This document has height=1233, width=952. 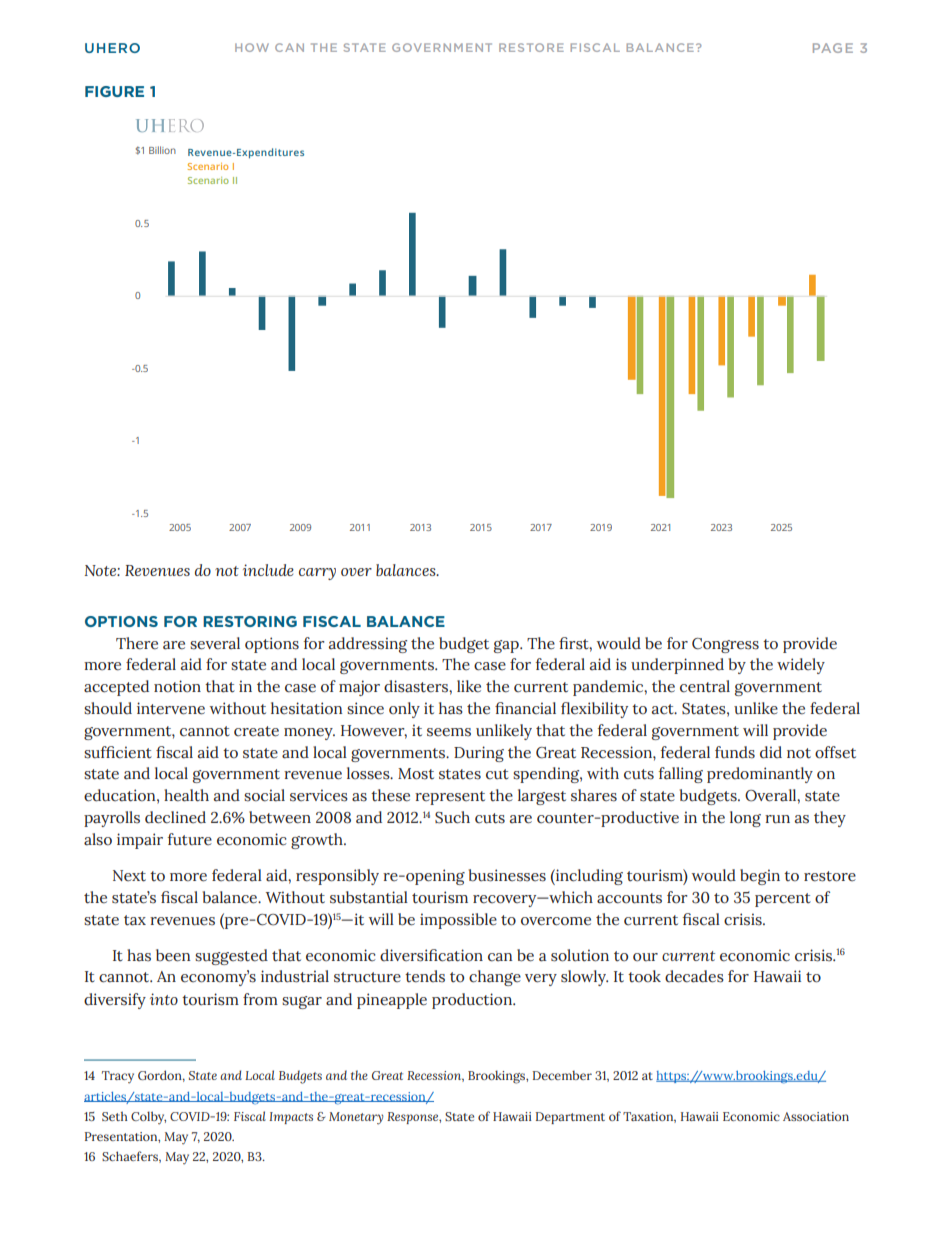 I want to click on FIGURE, so click(x=114, y=91).
